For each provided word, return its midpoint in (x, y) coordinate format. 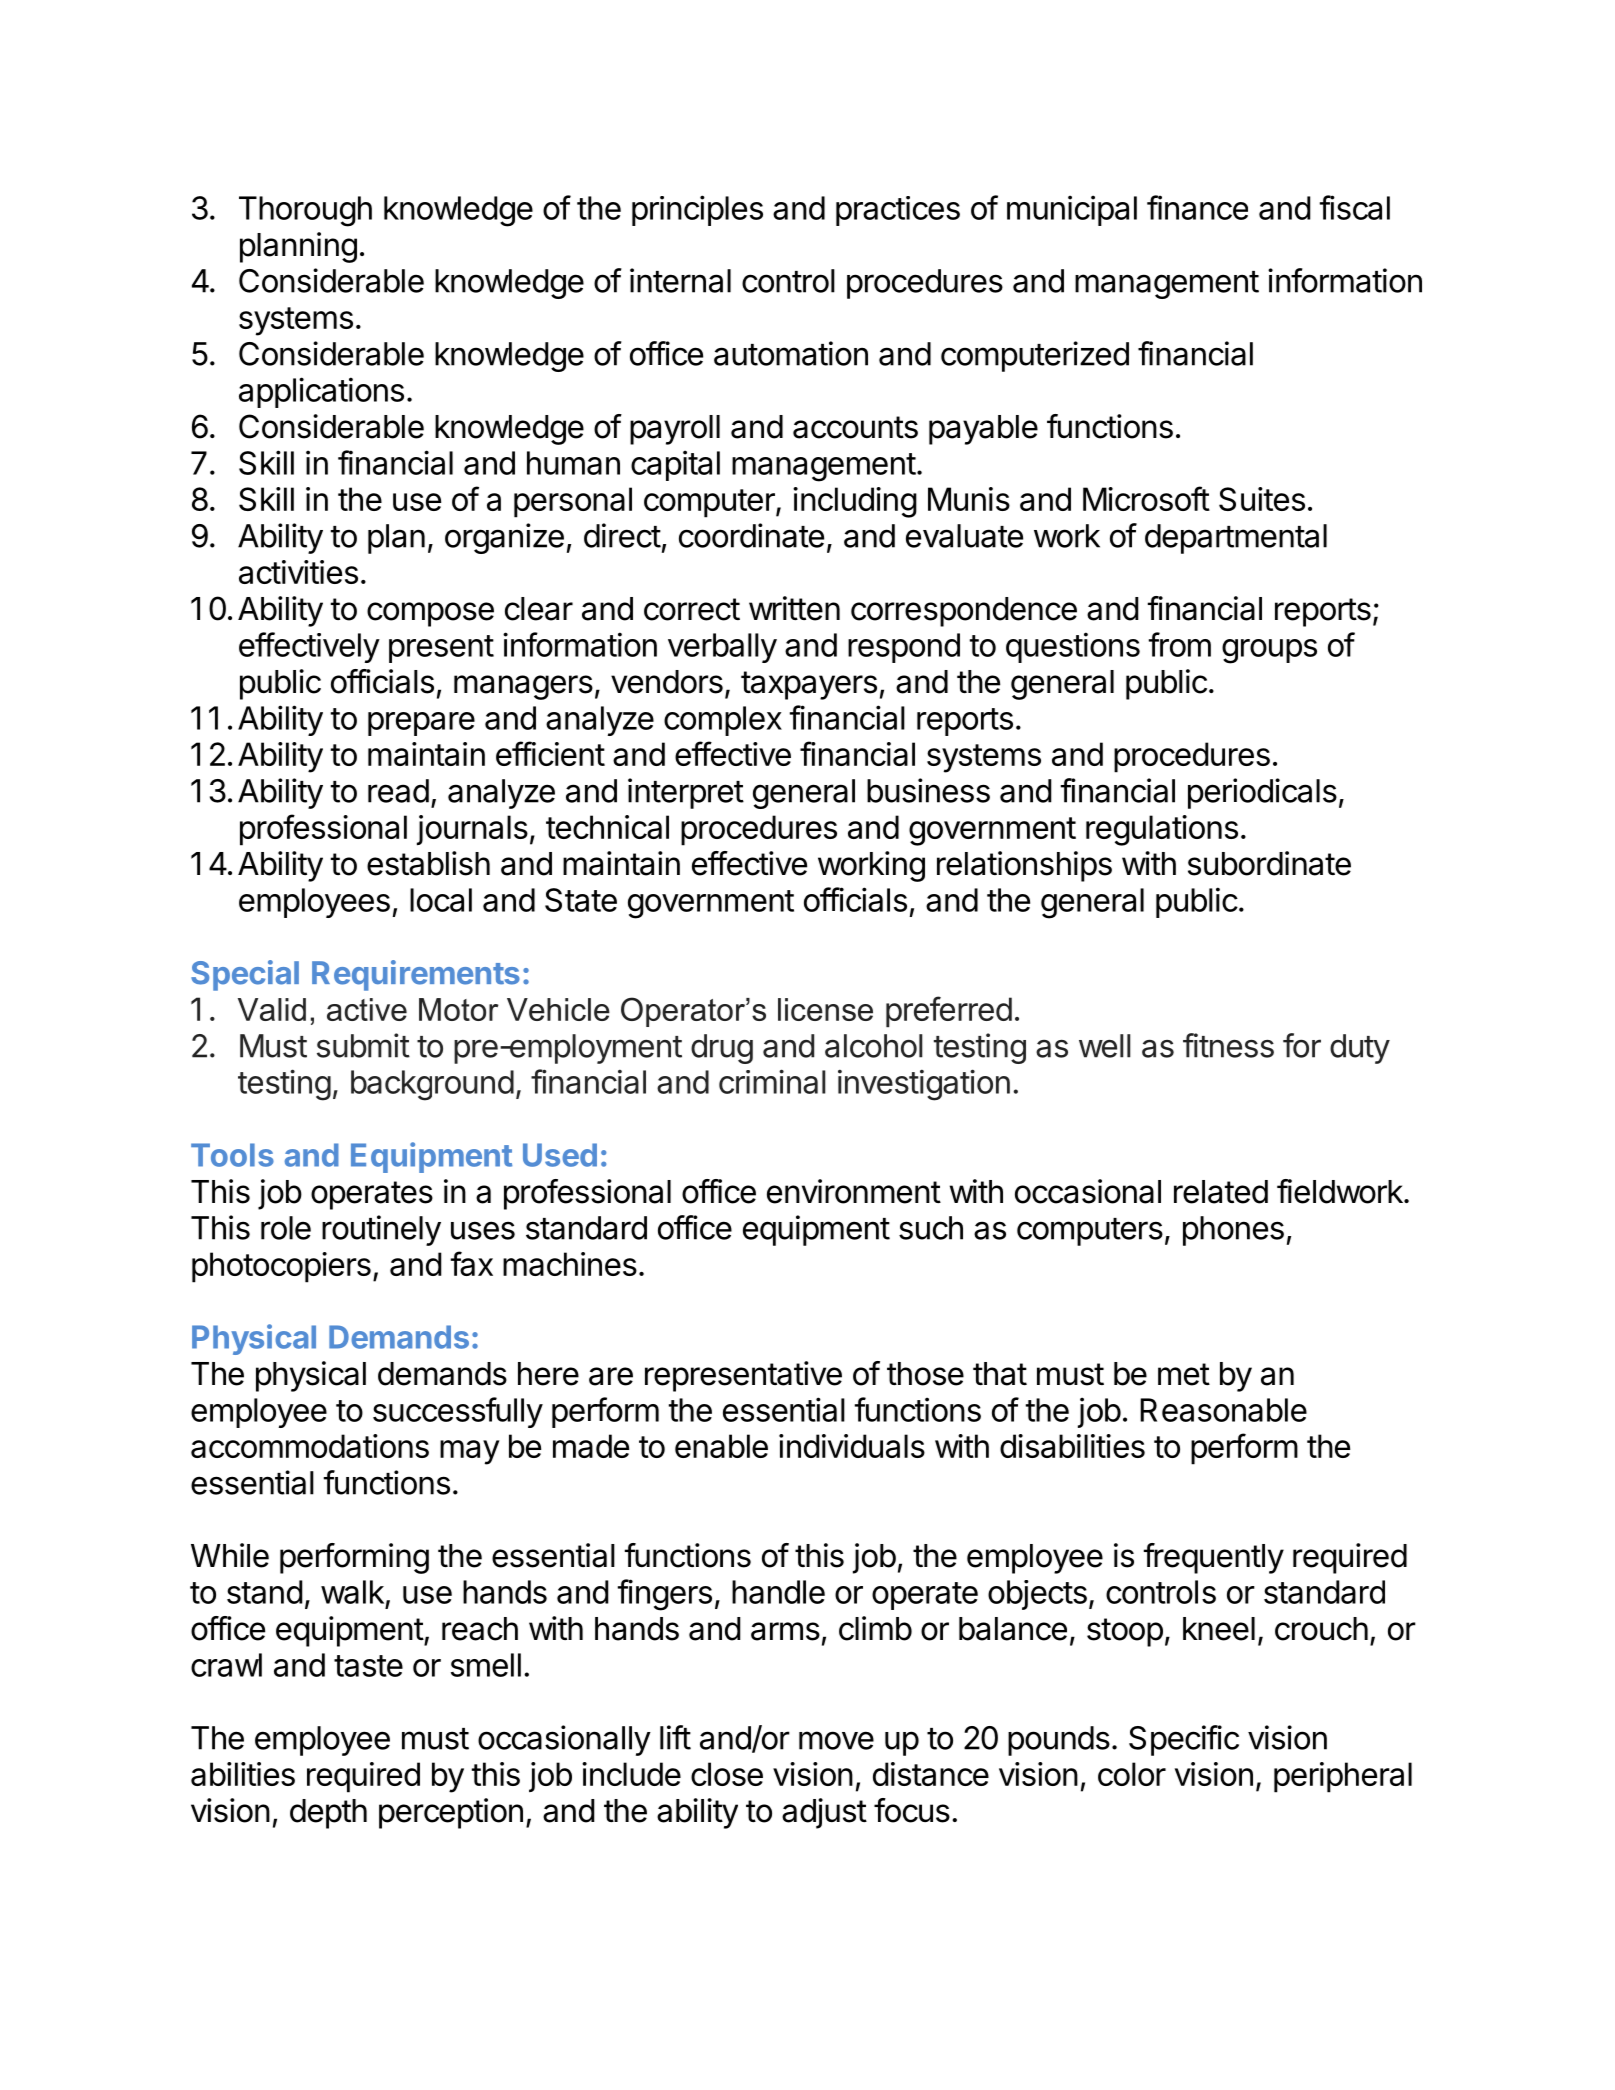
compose (430, 614)
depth (328, 1814)
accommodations (310, 1446)
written (794, 608)
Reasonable (1223, 1410)
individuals (852, 1446)
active (367, 1009)
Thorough (305, 211)
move (836, 1740)
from (1180, 644)
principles (697, 210)
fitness (1228, 1045)
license (825, 1009)
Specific (1184, 1740)
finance (1197, 207)
